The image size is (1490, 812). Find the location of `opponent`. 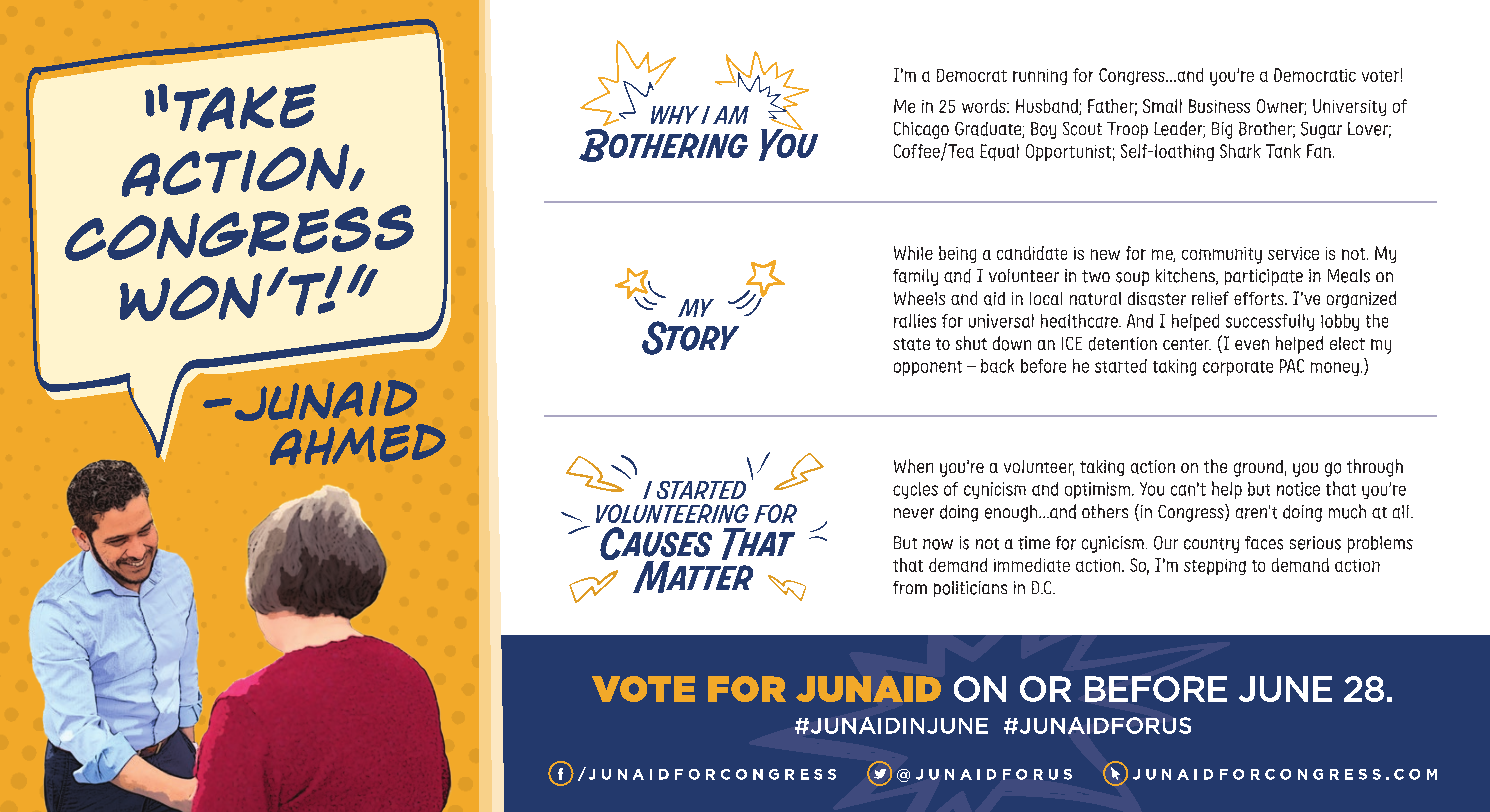

opponent is located at coordinates (928, 368).
